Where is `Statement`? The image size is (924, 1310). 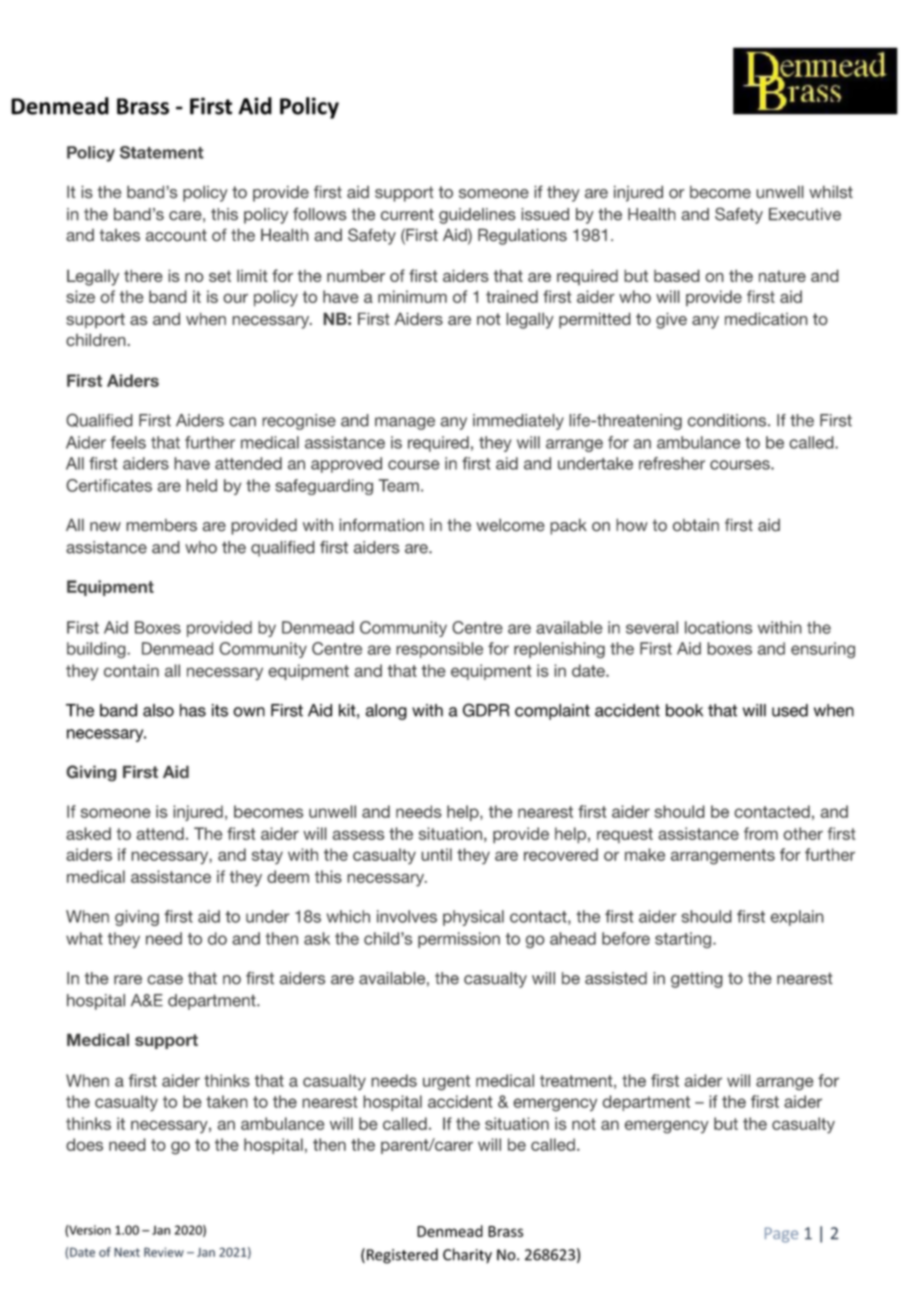 Statement is located at coordinates (162, 152).
